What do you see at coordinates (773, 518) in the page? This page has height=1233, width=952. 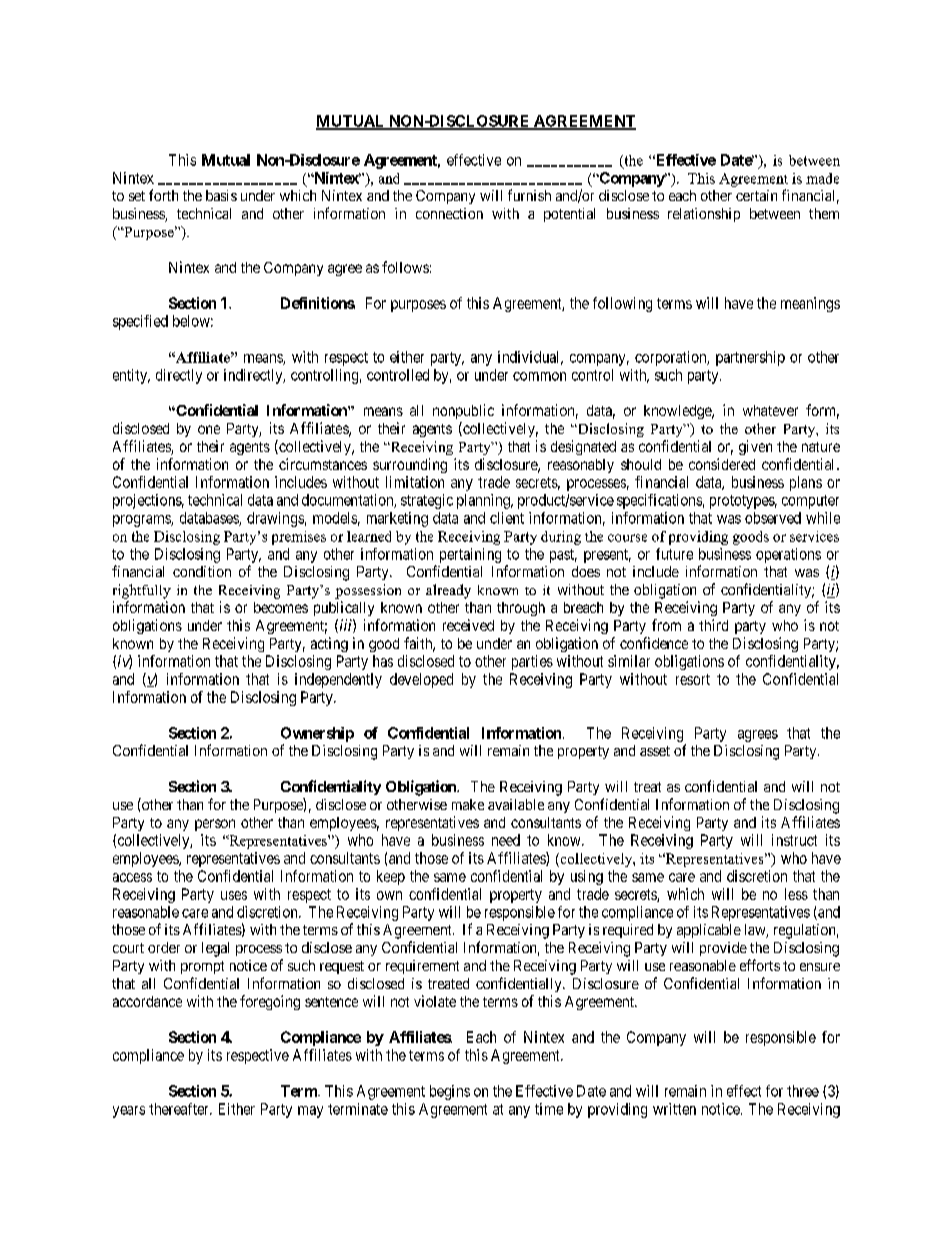 I see `observed` at bounding box center [773, 518].
